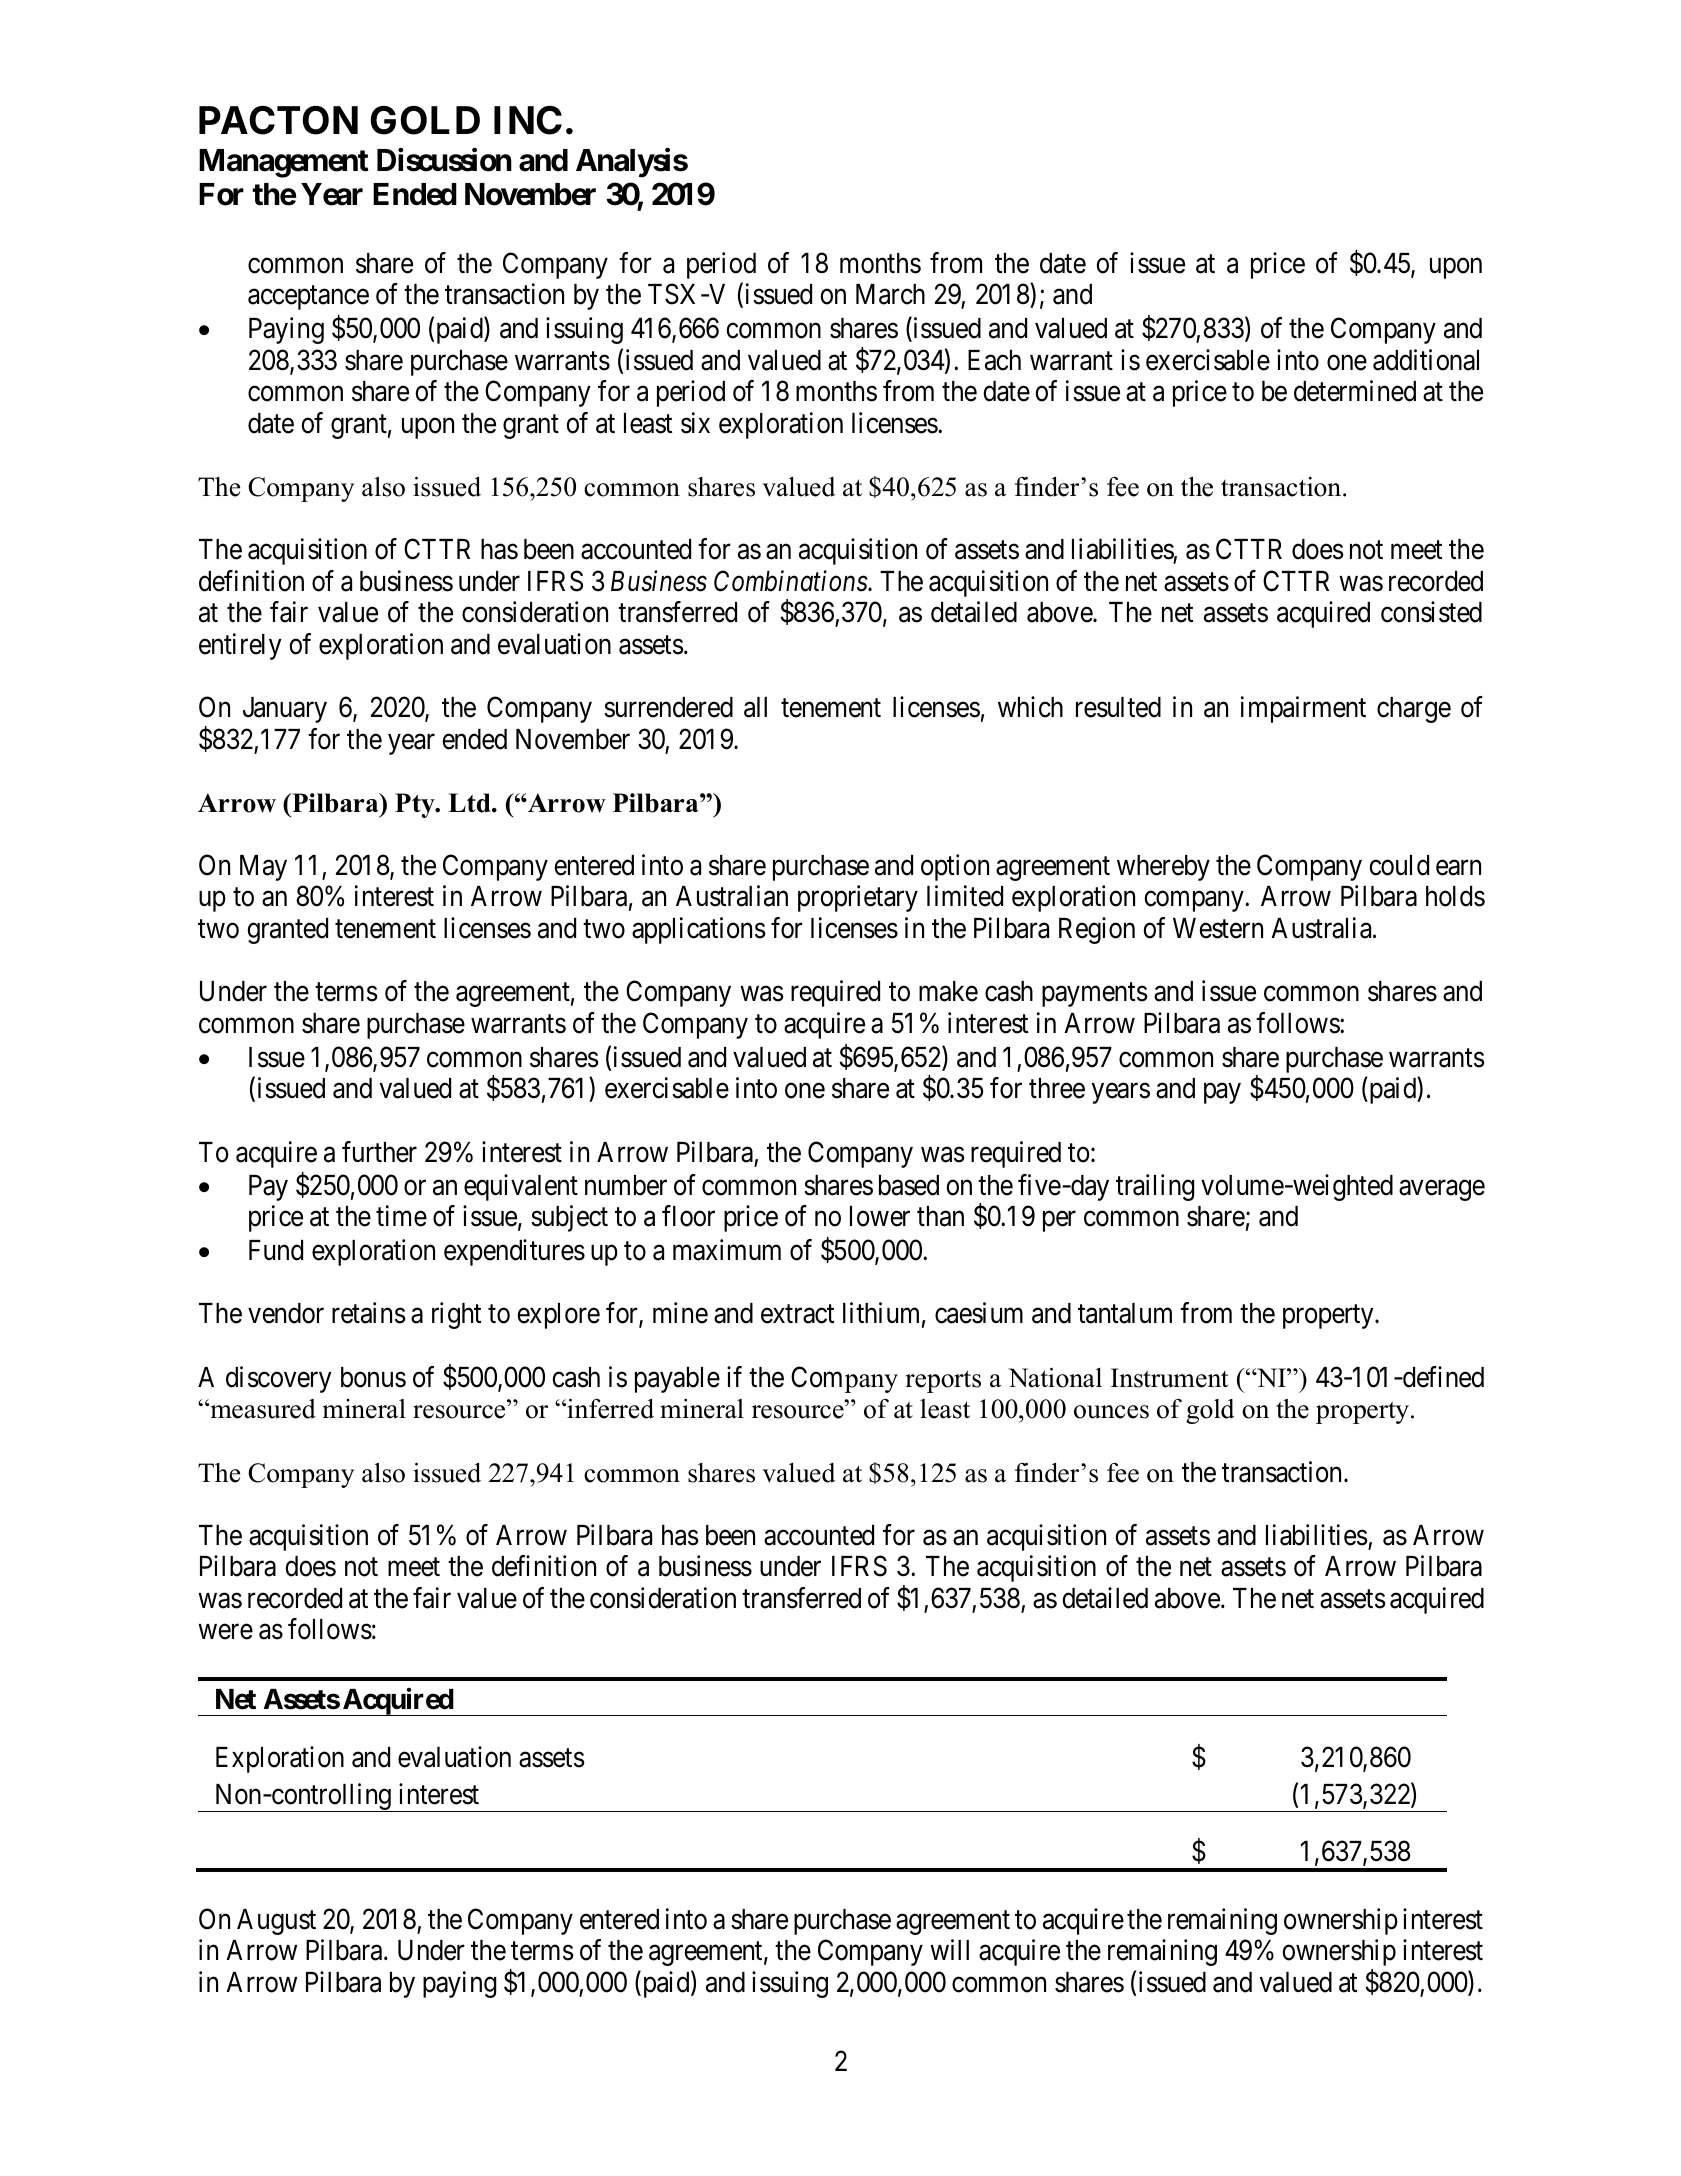  What do you see at coordinates (949, 1950) in the page?
I see `will` at bounding box center [949, 1950].
